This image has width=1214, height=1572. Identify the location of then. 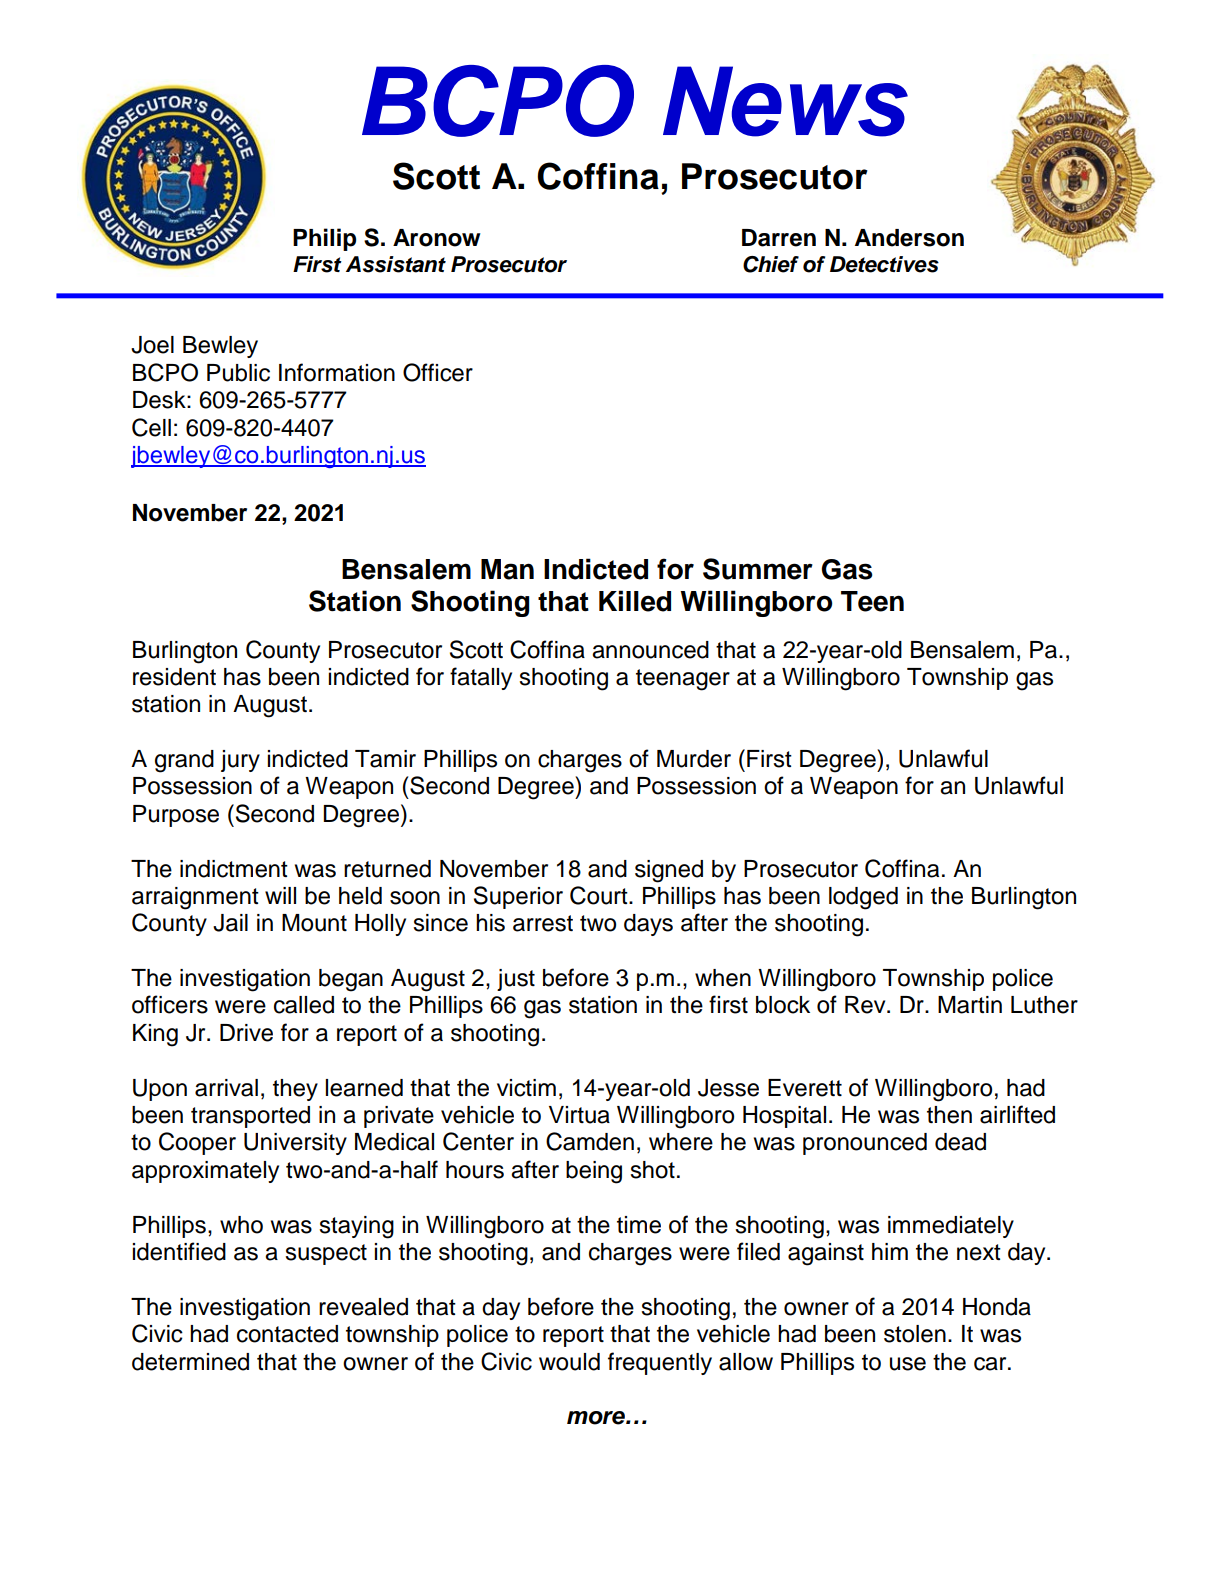
(949, 1115).
